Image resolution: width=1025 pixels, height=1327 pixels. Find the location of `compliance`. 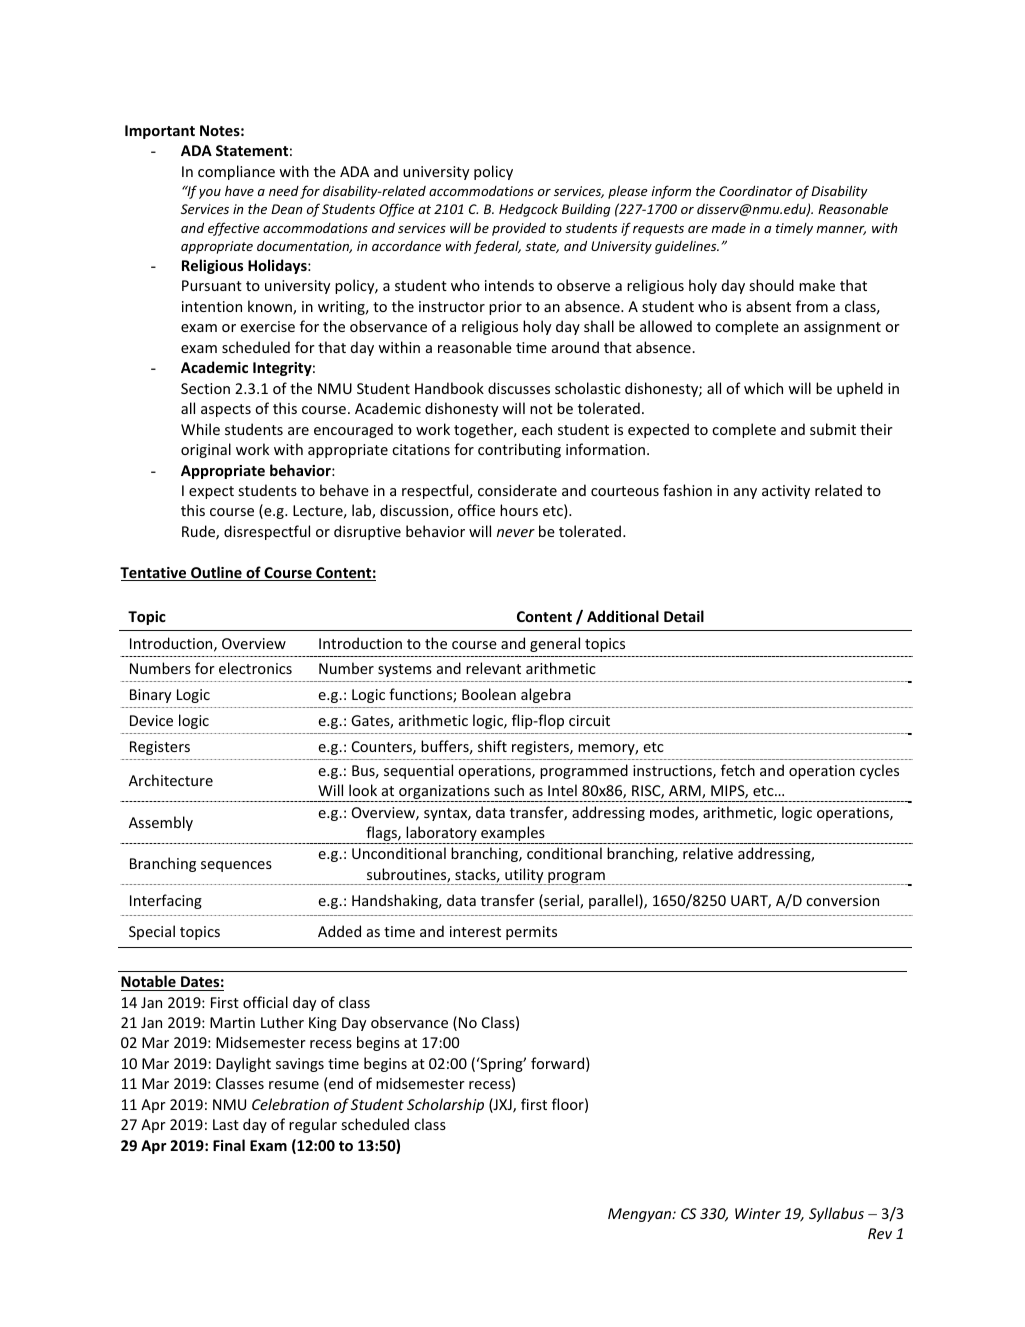

compliance is located at coordinates (236, 172).
